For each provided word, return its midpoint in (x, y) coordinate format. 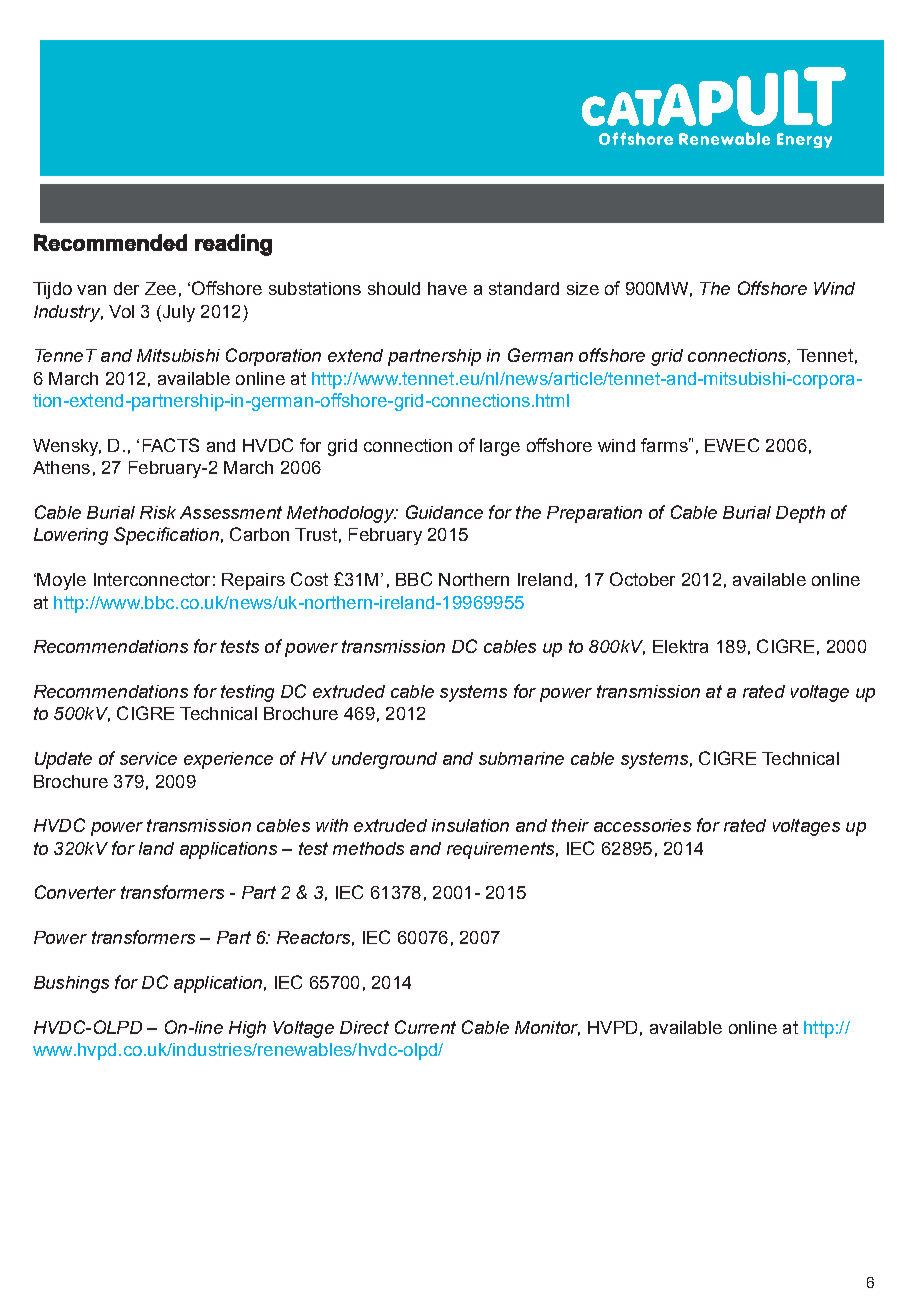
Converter (75, 892)
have (447, 288)
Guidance (444, 512)
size (583, 288)
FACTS (171, 445)
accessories (642, 825)
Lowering (71, 536)
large (500, 447)
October (642, 579)
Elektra (680, 646)
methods (368, 848)
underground (384, 760)
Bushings (71, 984)
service (148, 758)
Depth (800, 514)
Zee (160, 288)
